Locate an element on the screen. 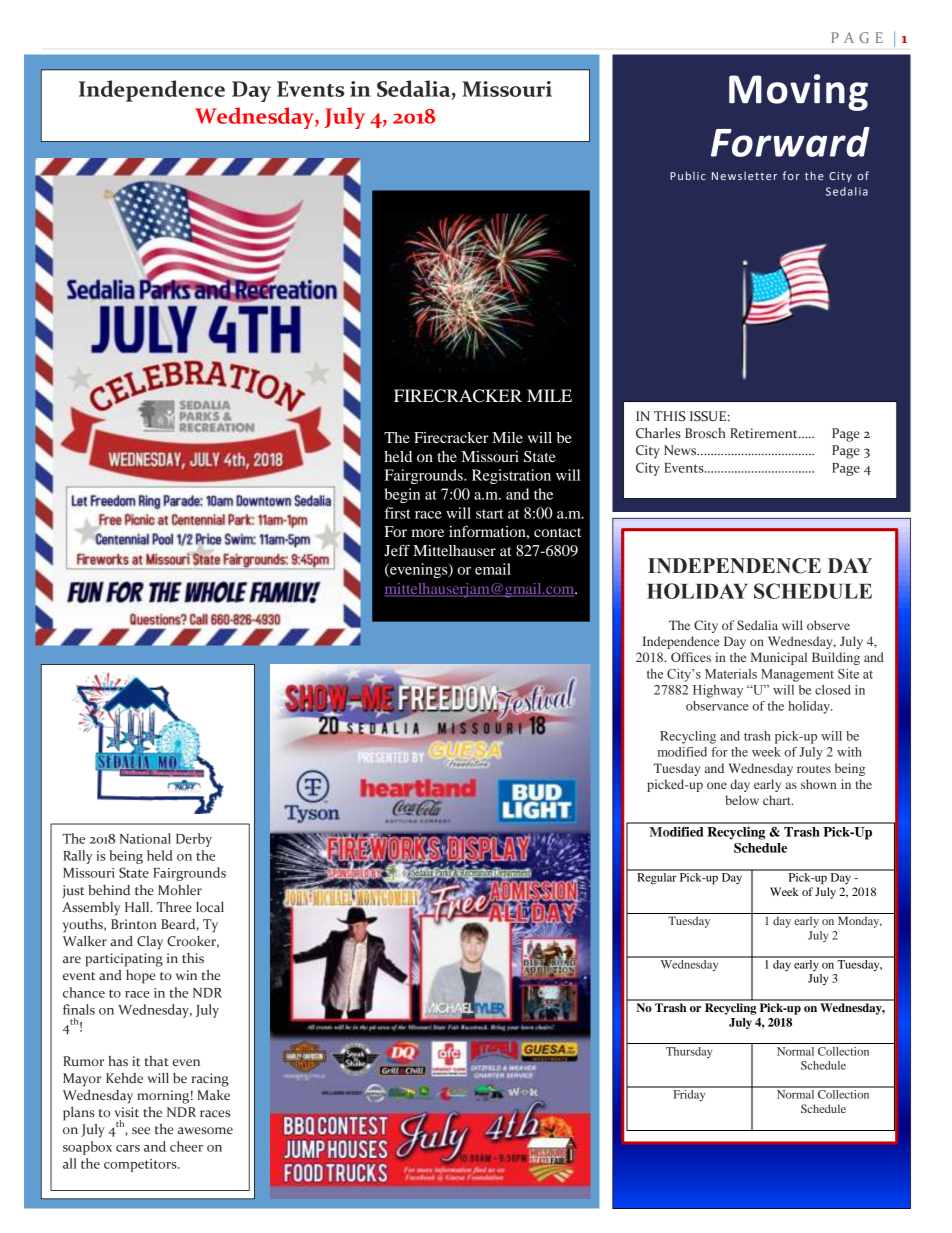  see is located at coordinates (141, 1130).
